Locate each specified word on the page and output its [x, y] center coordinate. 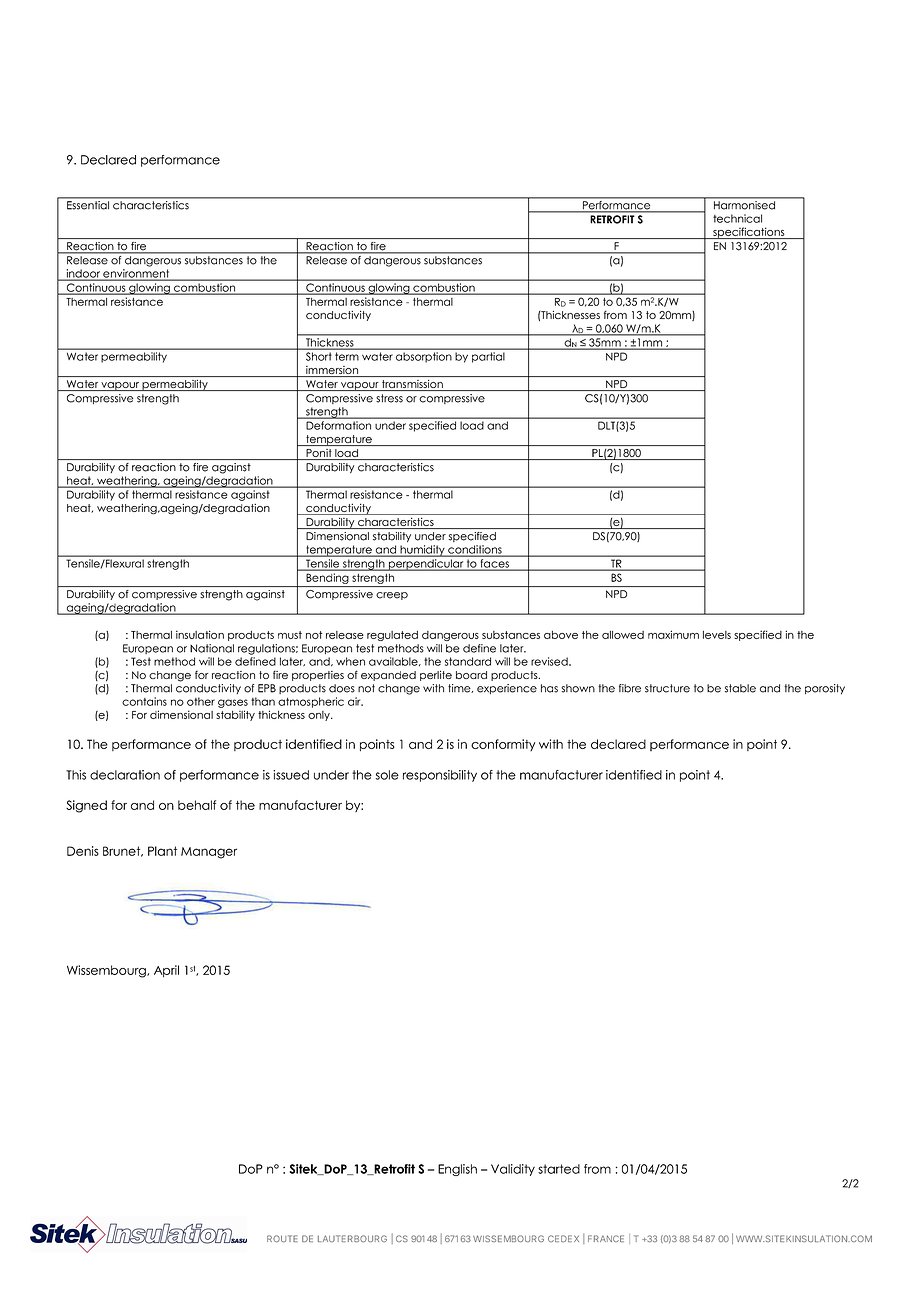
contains [144, 701]
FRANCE [606, 1238]
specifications [749, 233]
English [457, 1170]
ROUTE [282, 1238]
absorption [423, 357]
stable [740, 688]
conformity [503, 745]
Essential [88, 205]
